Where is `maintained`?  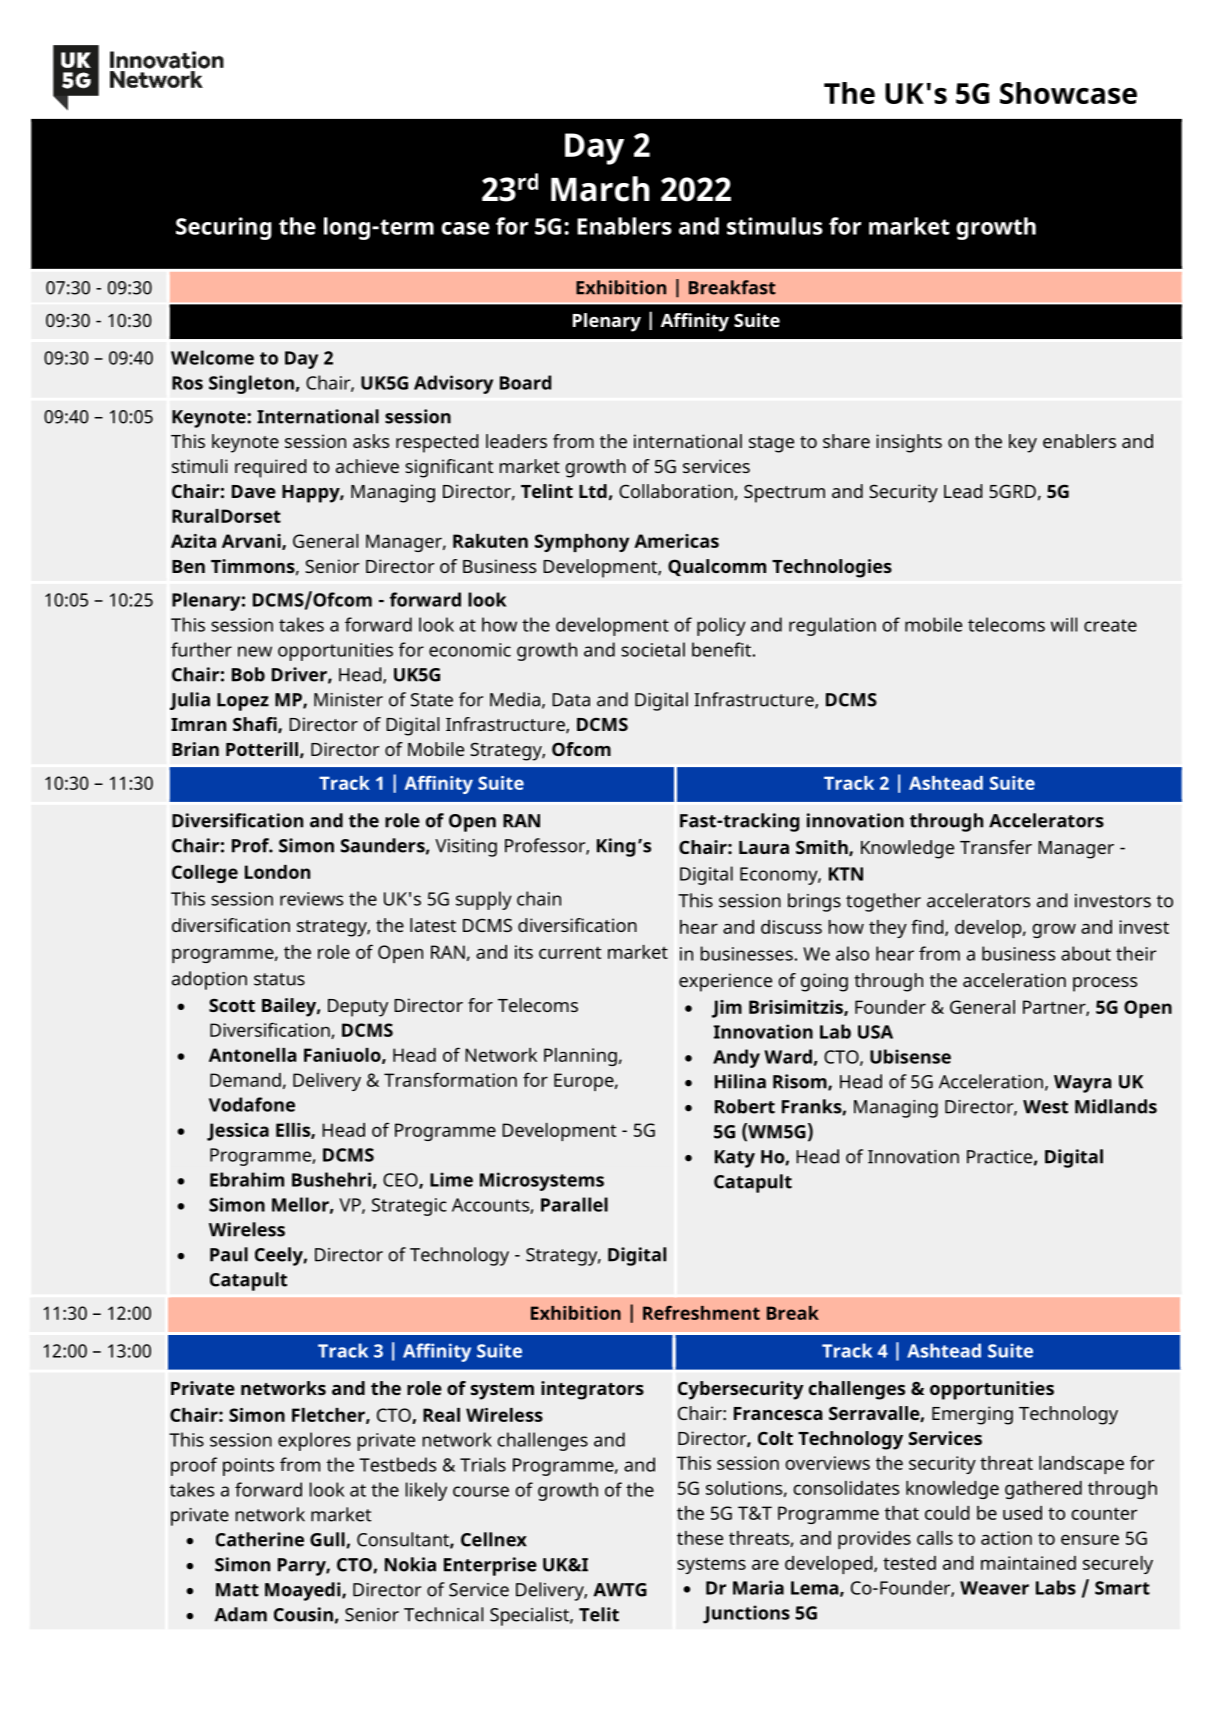
maintained is located at coordinates (1028, 1563).
